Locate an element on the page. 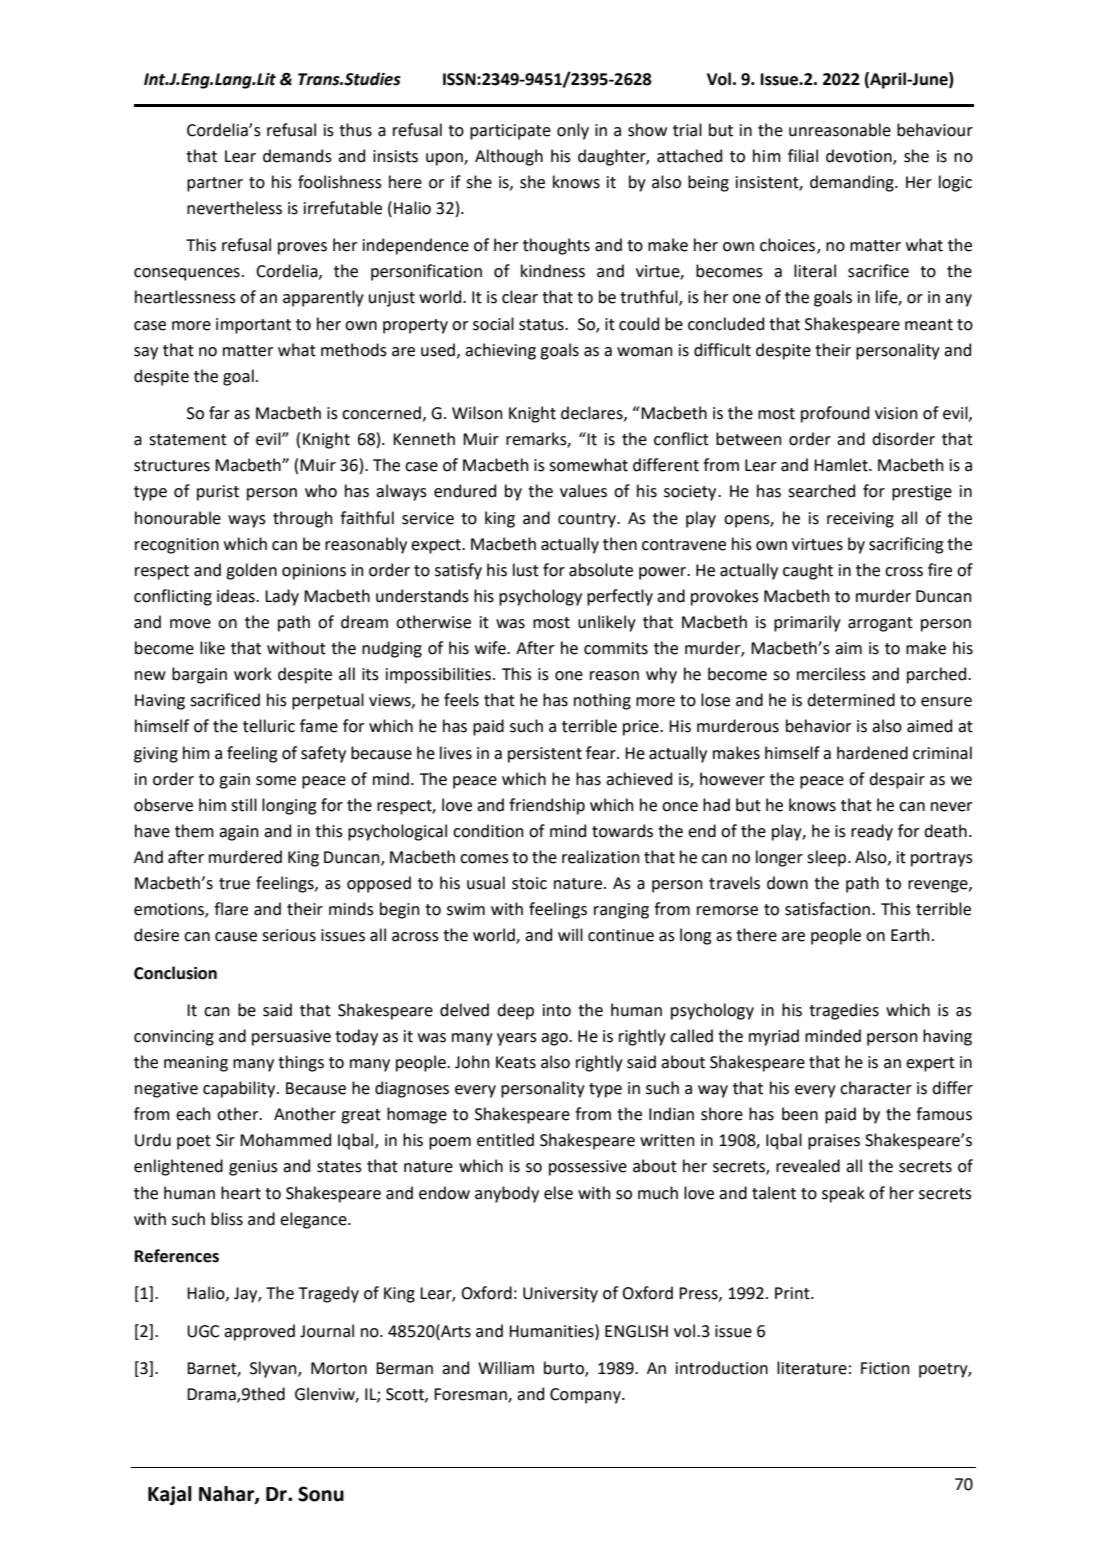 The height and width of the document is (1565, 1107). Although is located at coordinates (509, 157).
